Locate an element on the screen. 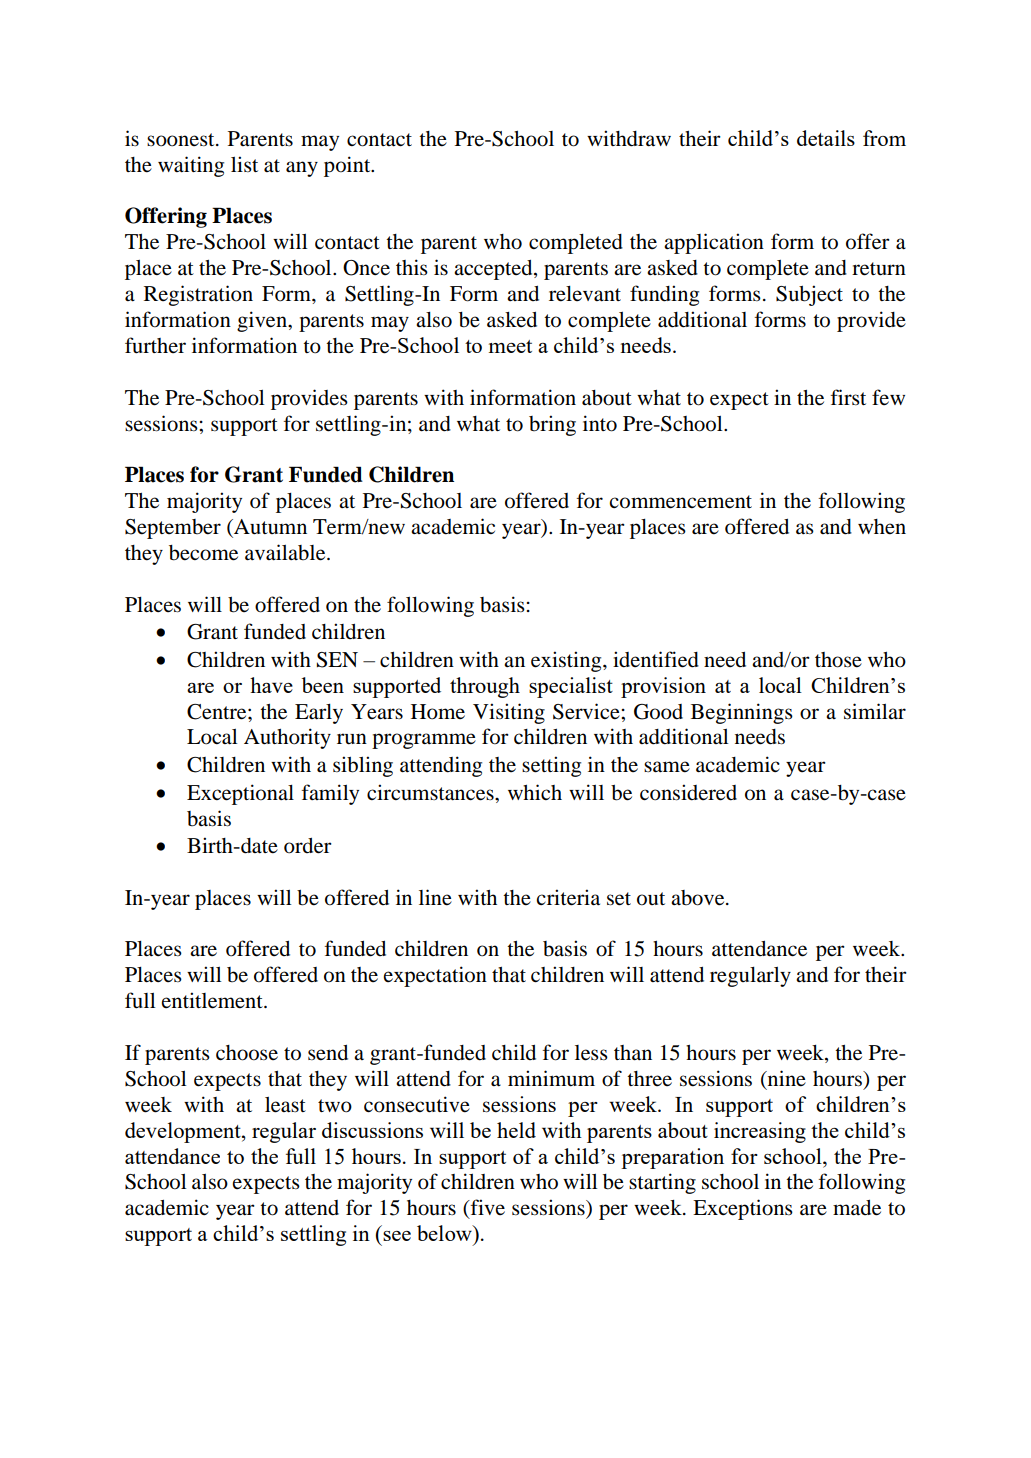  waiting is located at coordinates (191, 166).
